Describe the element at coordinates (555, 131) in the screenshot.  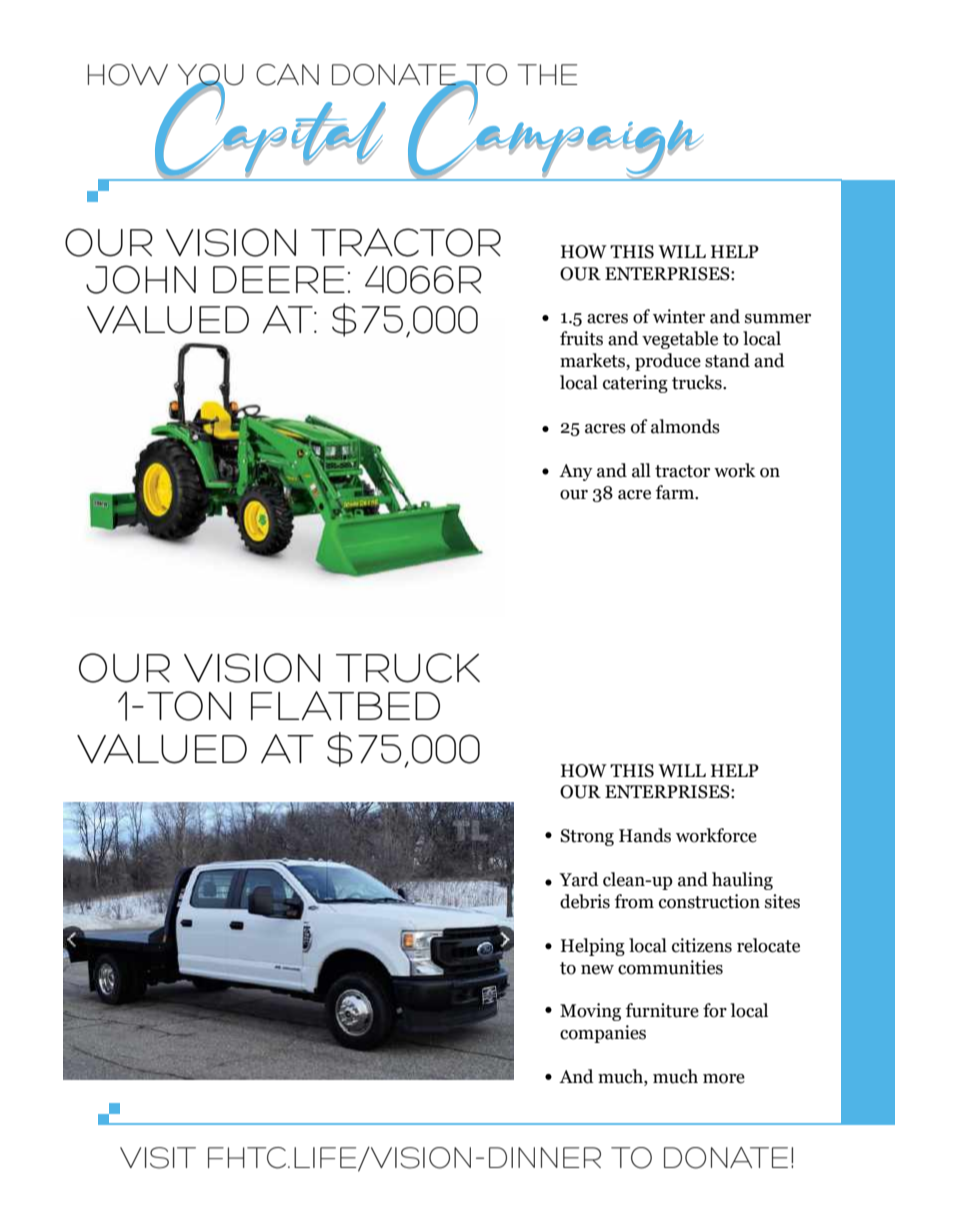
I see `Campaign` at that location.
